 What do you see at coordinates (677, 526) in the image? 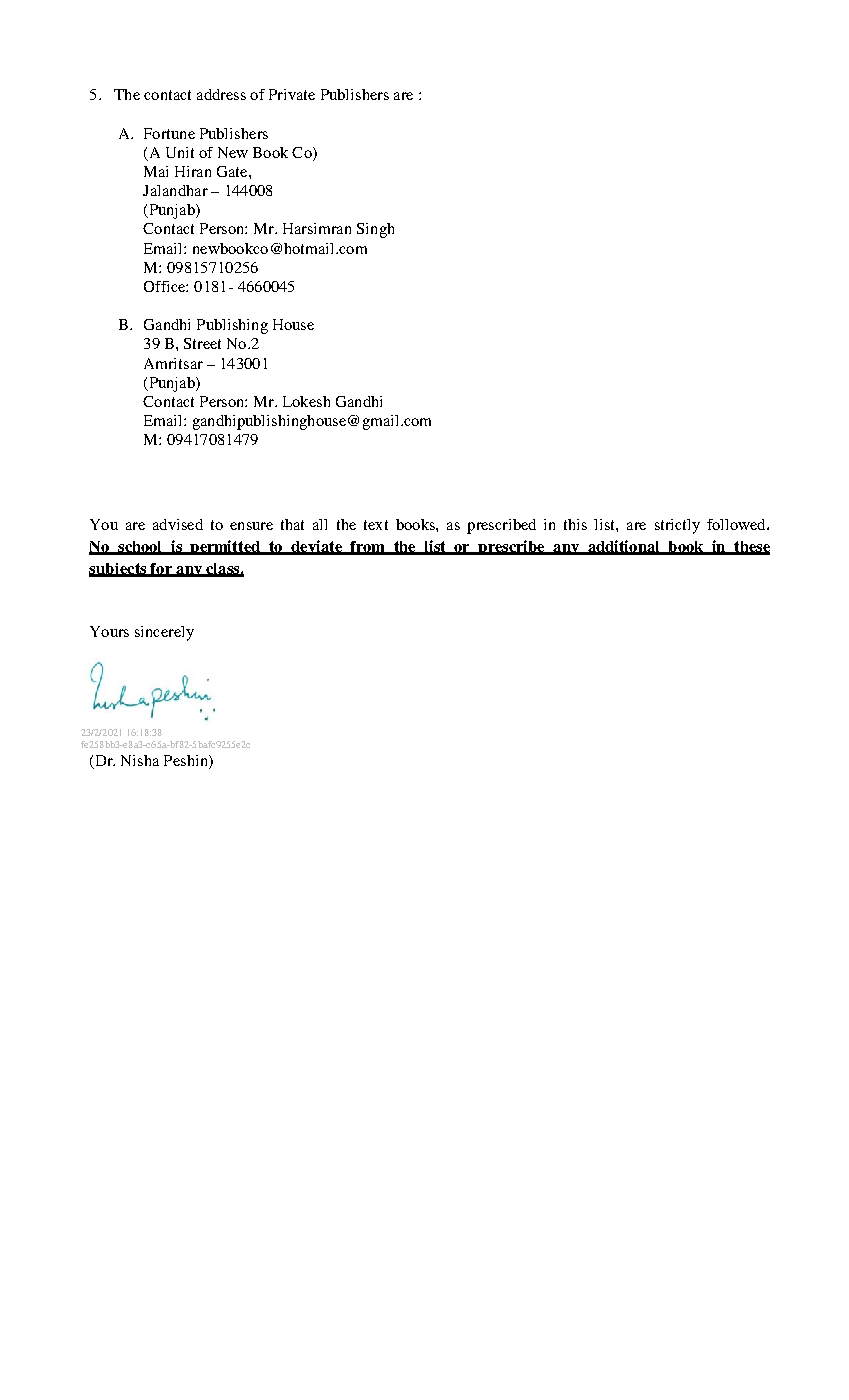
I see `strictly` at bounding box center [677, 526].
